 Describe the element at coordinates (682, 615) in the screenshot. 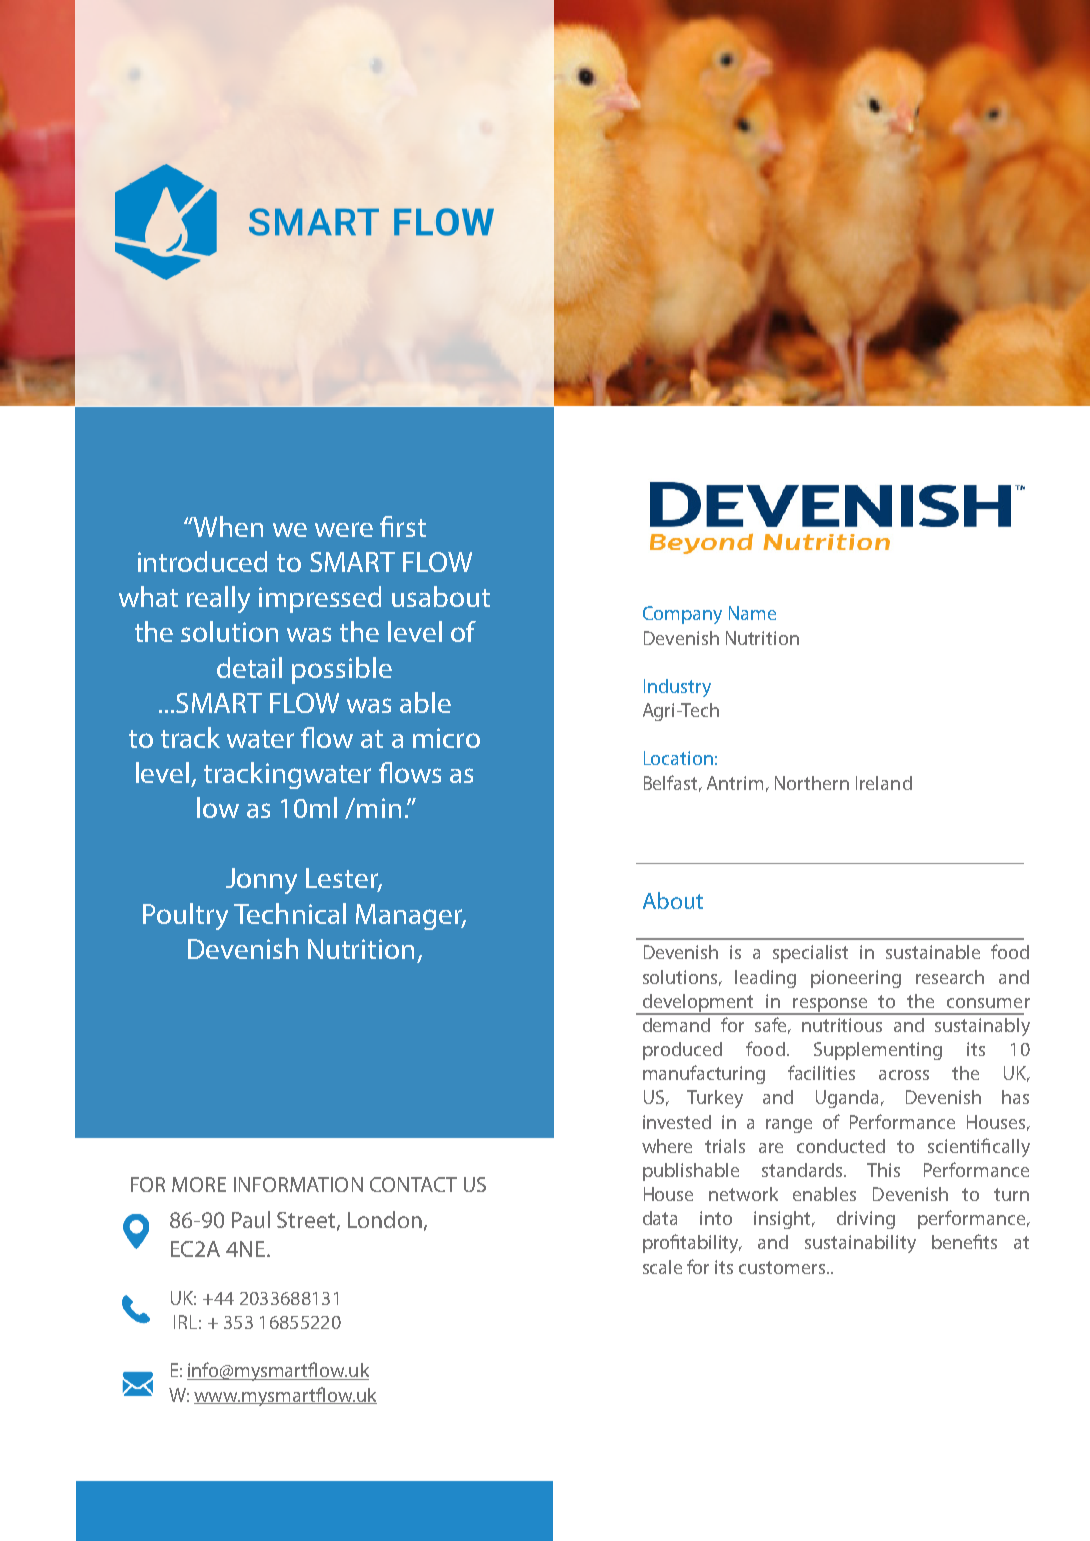

I see `Company` at that location.
